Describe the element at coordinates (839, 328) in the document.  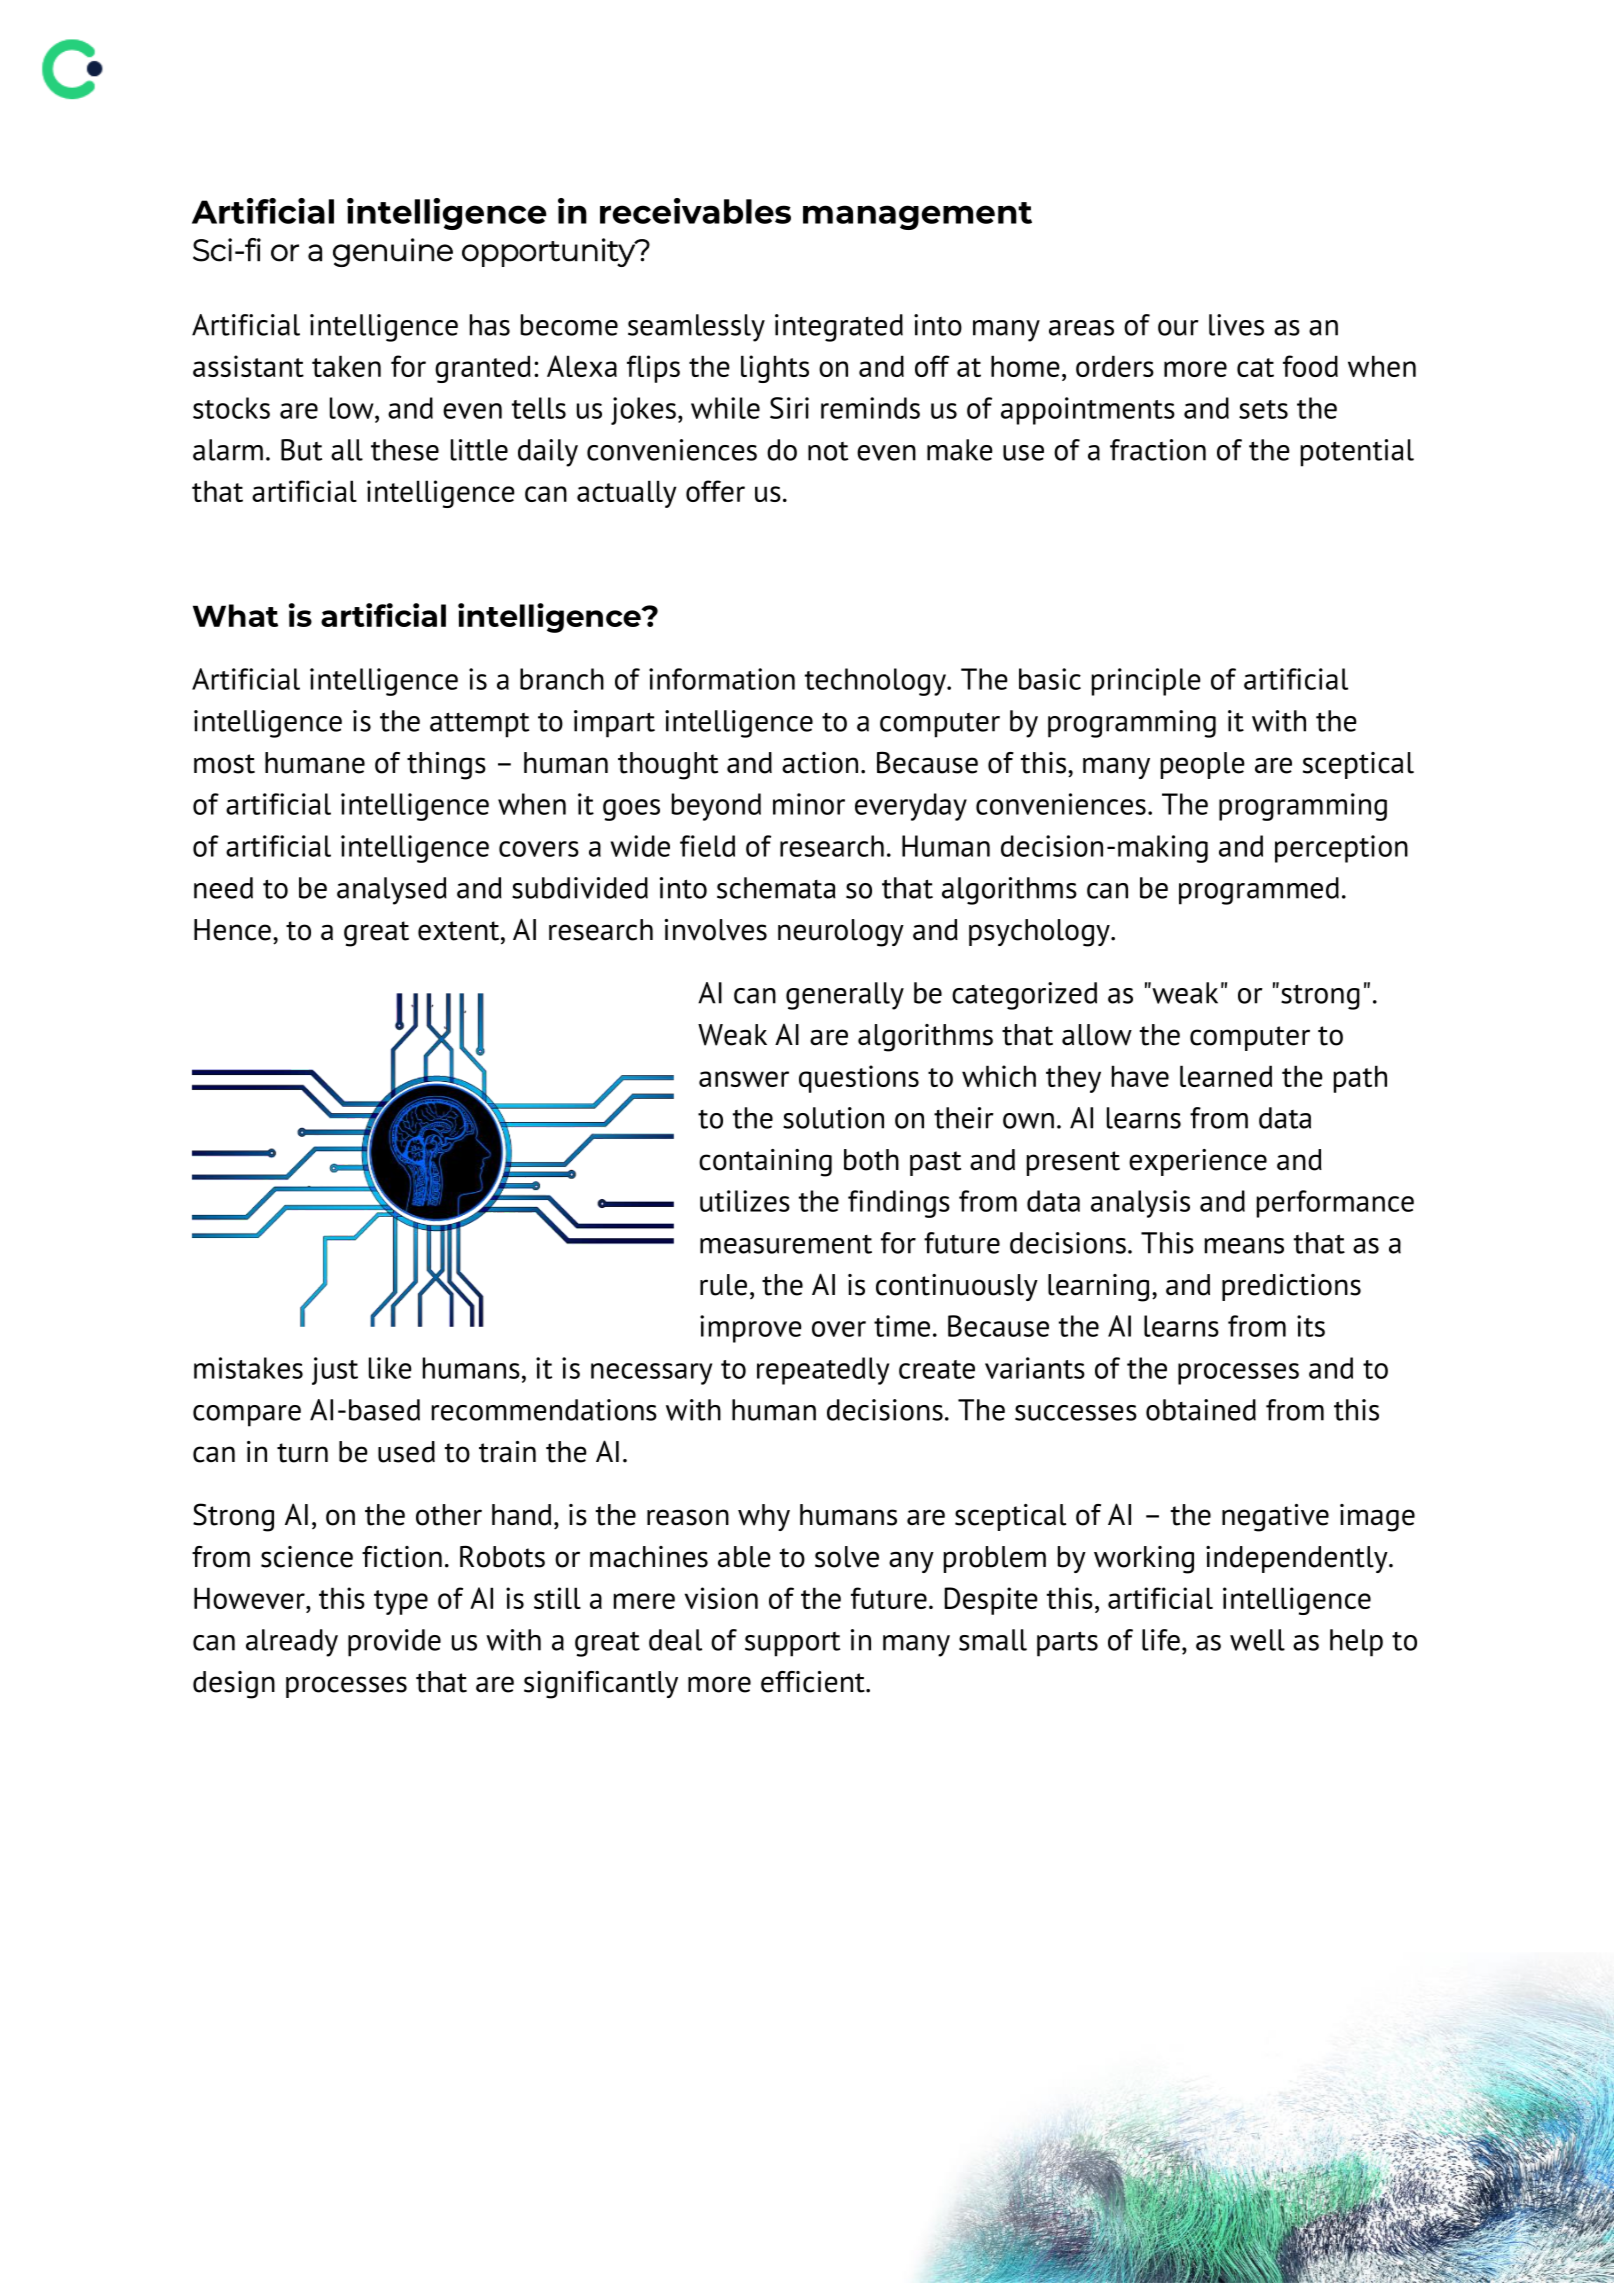
I see `integrated` at that location.
